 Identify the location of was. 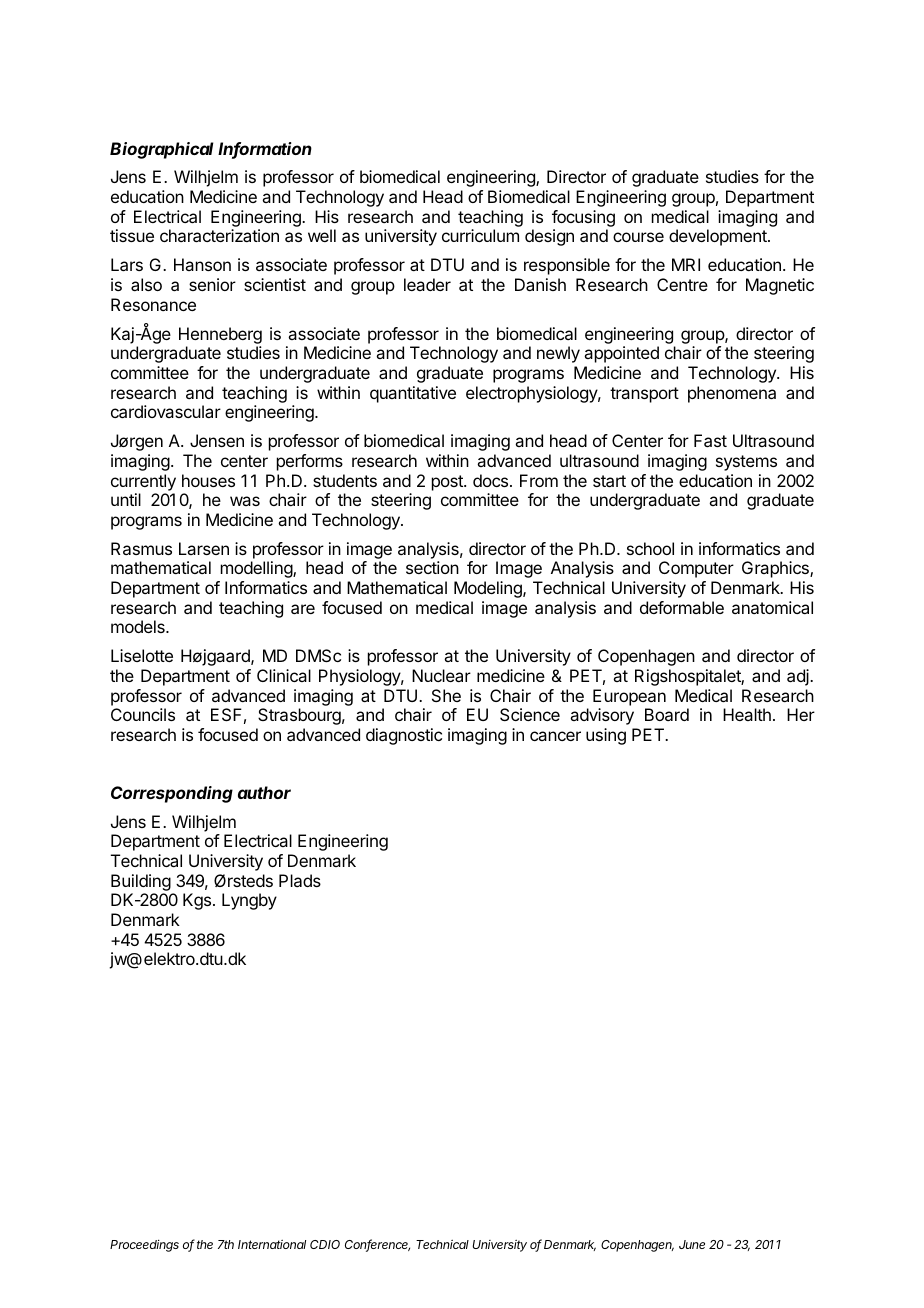
(245, 501).
